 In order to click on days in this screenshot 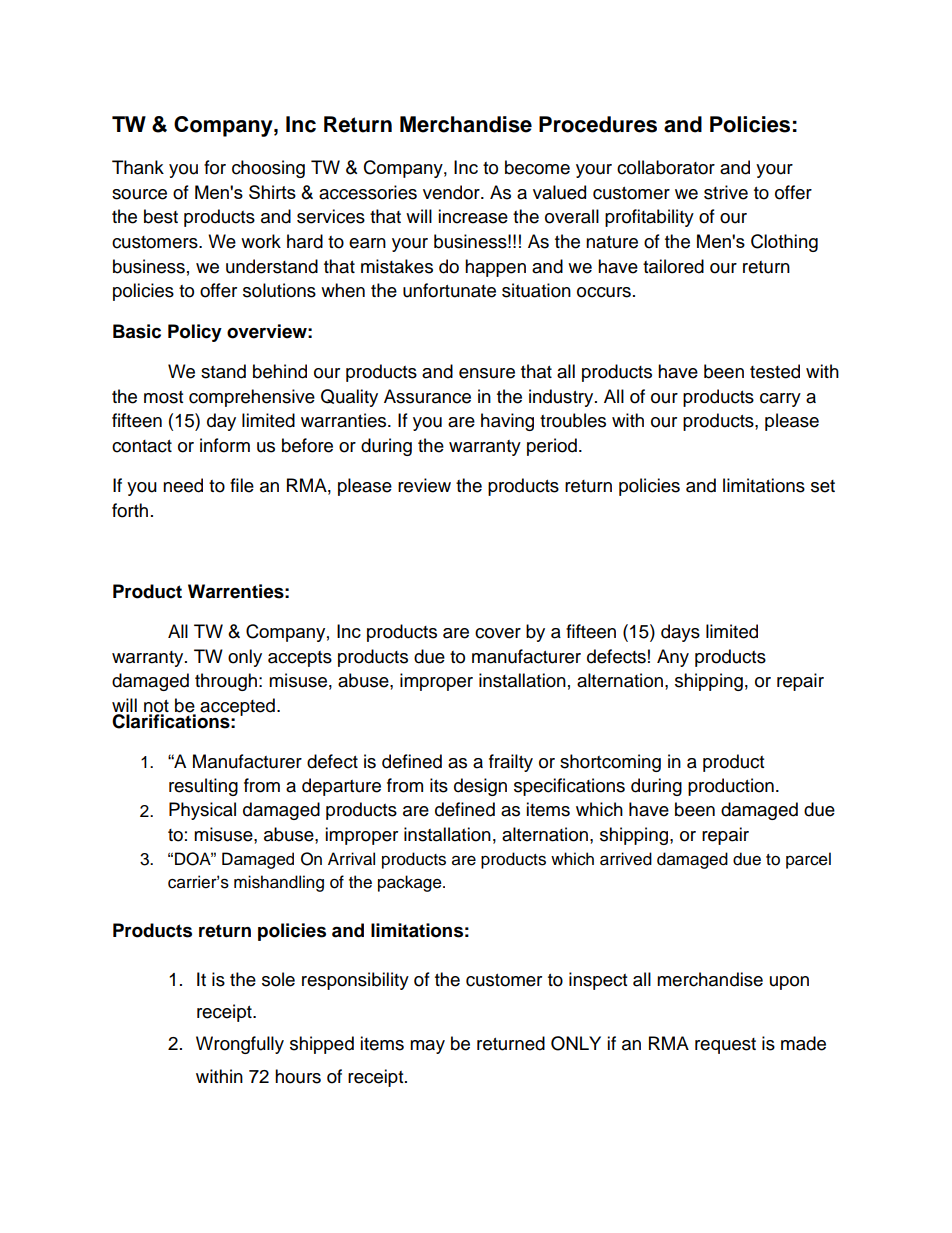, I will do `click(680, 633)`.
